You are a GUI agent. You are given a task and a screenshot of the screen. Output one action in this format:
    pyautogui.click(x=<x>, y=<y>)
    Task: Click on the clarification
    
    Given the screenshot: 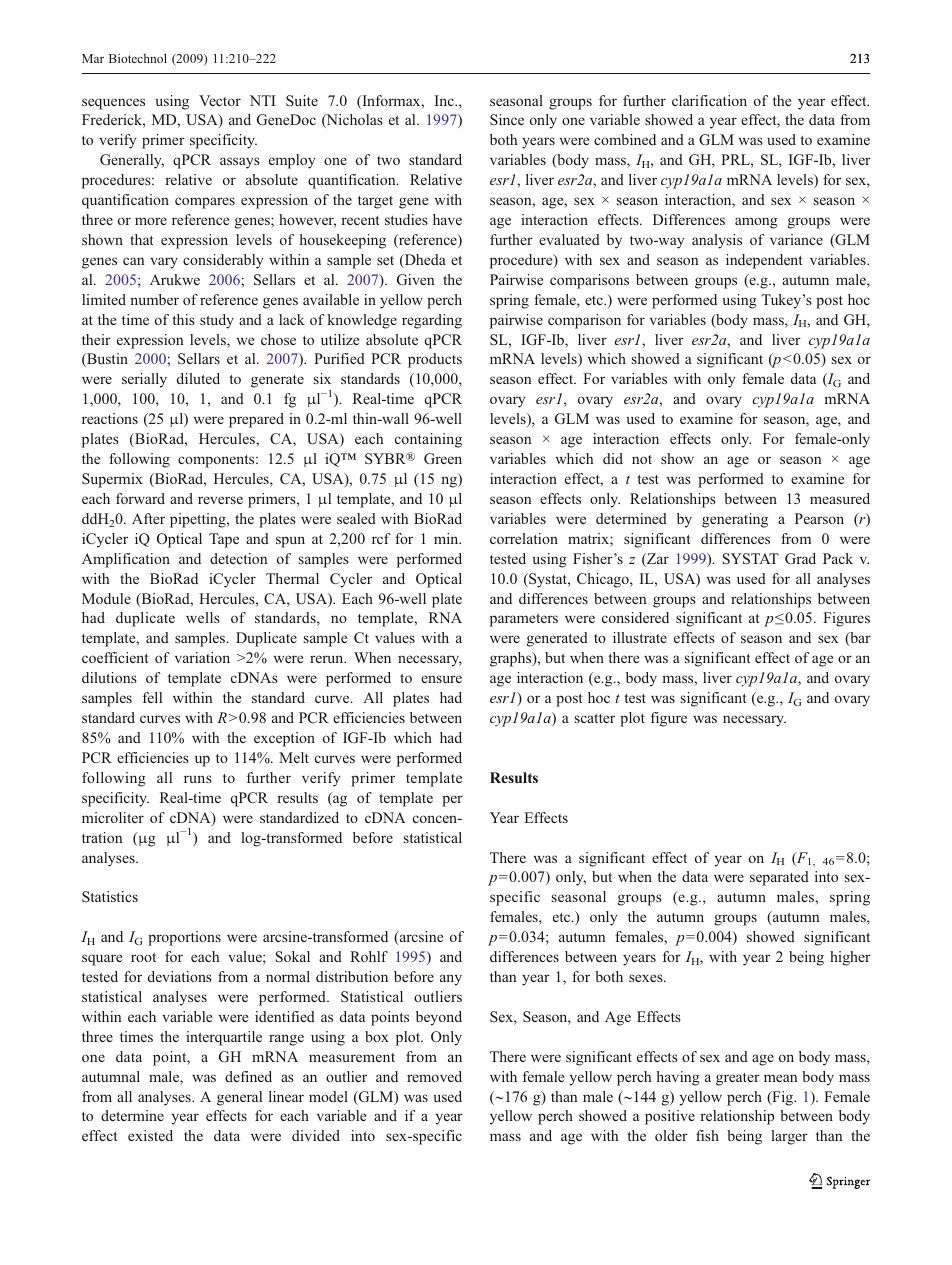 What is the action you would take?
    pyautogui.click(x=709, y=100)
